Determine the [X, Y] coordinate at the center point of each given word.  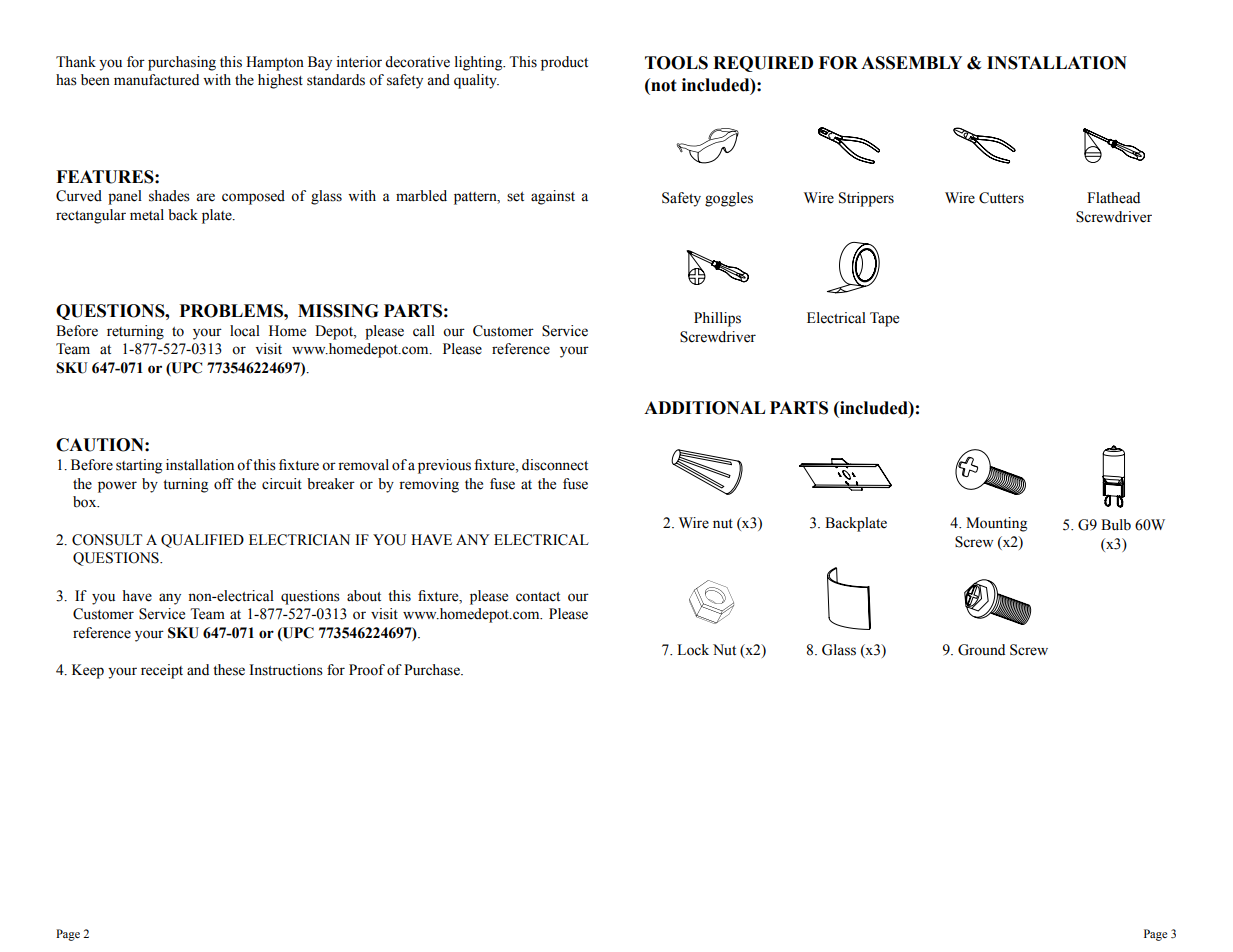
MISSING [338, 311]
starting [139, 466]
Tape [884, 319]
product [564, 63]
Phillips [717, 319]
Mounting [996, 524]
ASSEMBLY [911, 63]
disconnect [555, 465]
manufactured [156, 80]
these [229, 670]
